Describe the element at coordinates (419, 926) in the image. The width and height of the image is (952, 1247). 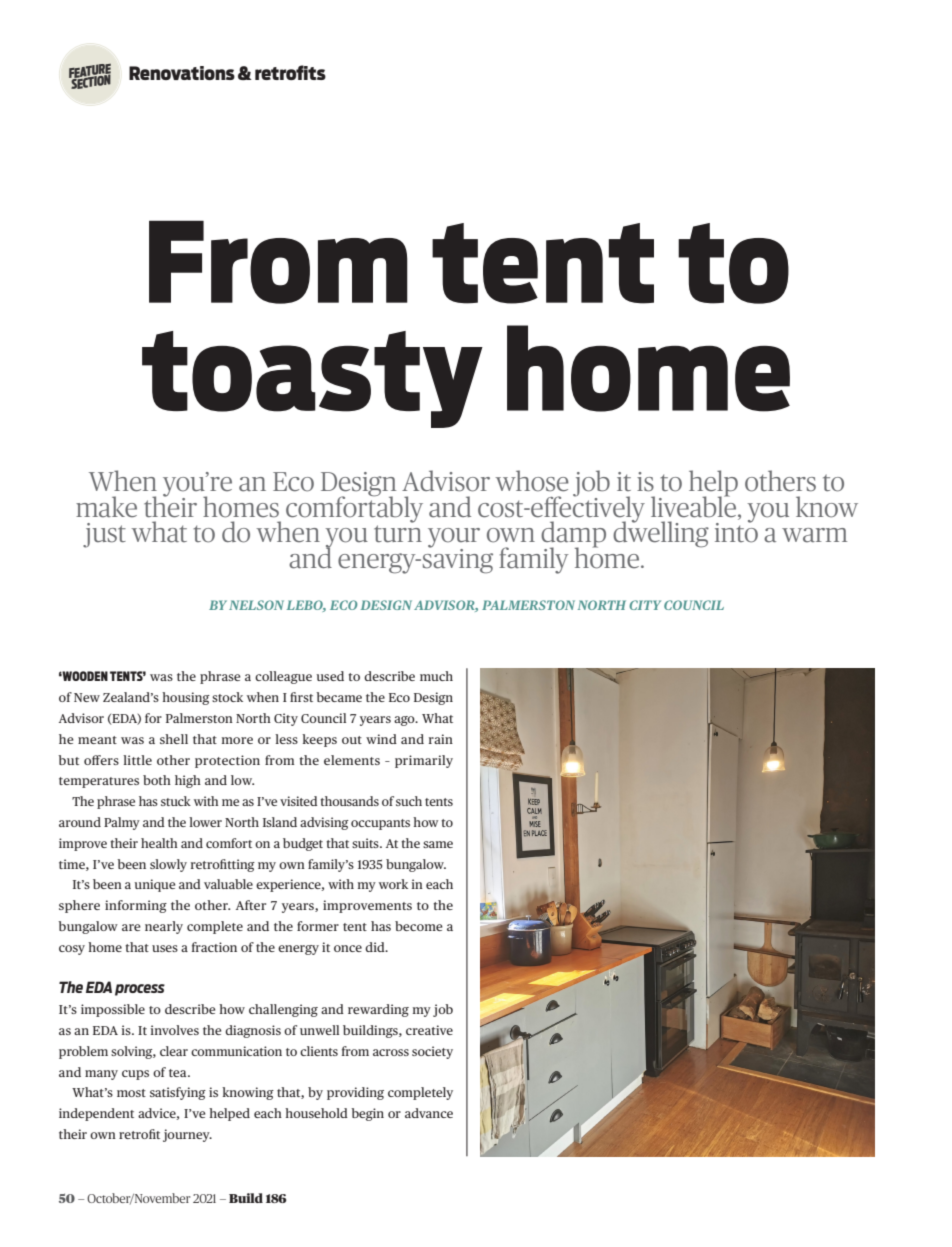
I see `become` at that location.
